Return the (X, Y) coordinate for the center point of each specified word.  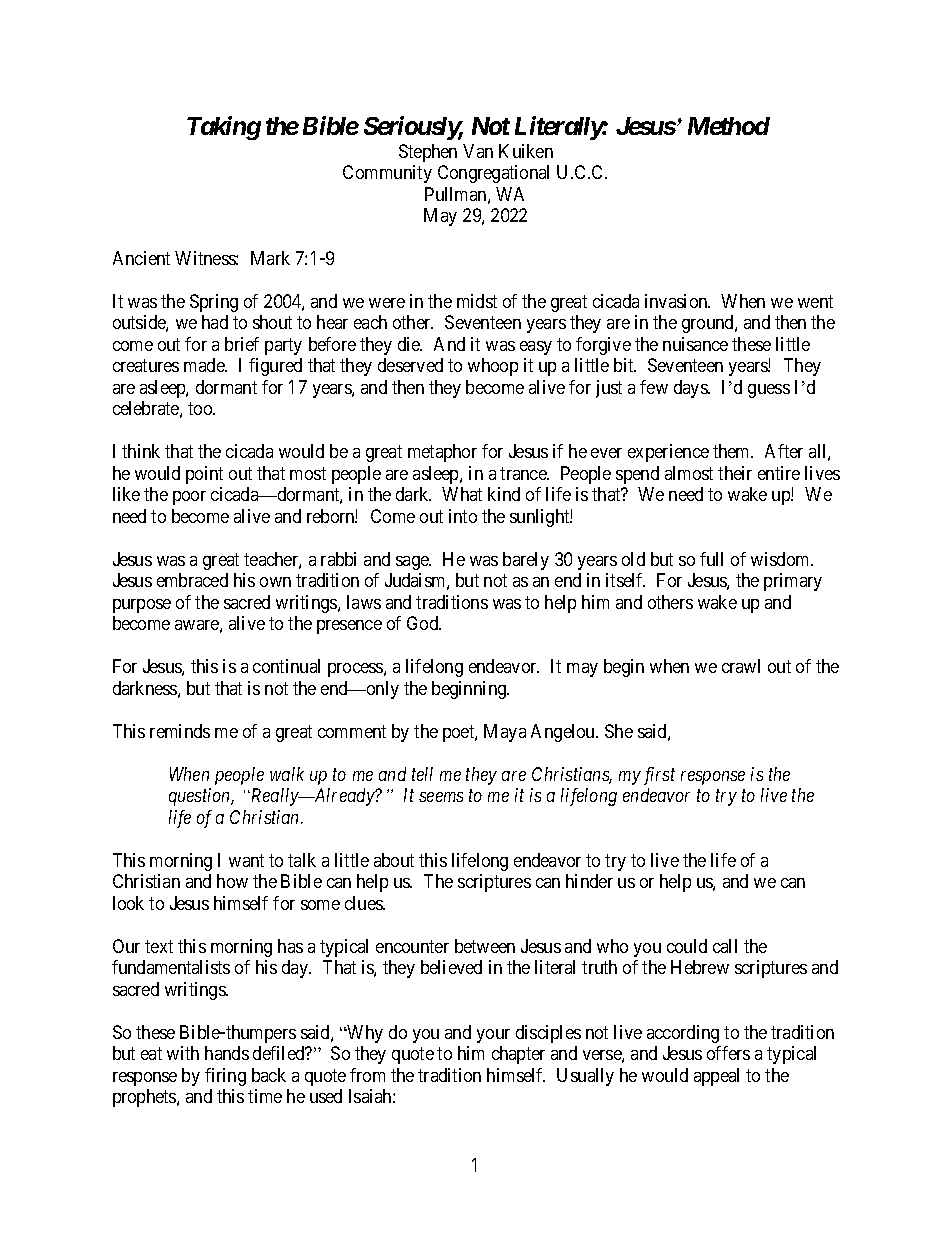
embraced (192, 580)
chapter (518, 1055)
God (424, 623)
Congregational (493, 174)
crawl (741, 666)
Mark (270, 258)
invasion (677, 301)
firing (225, 1077)
